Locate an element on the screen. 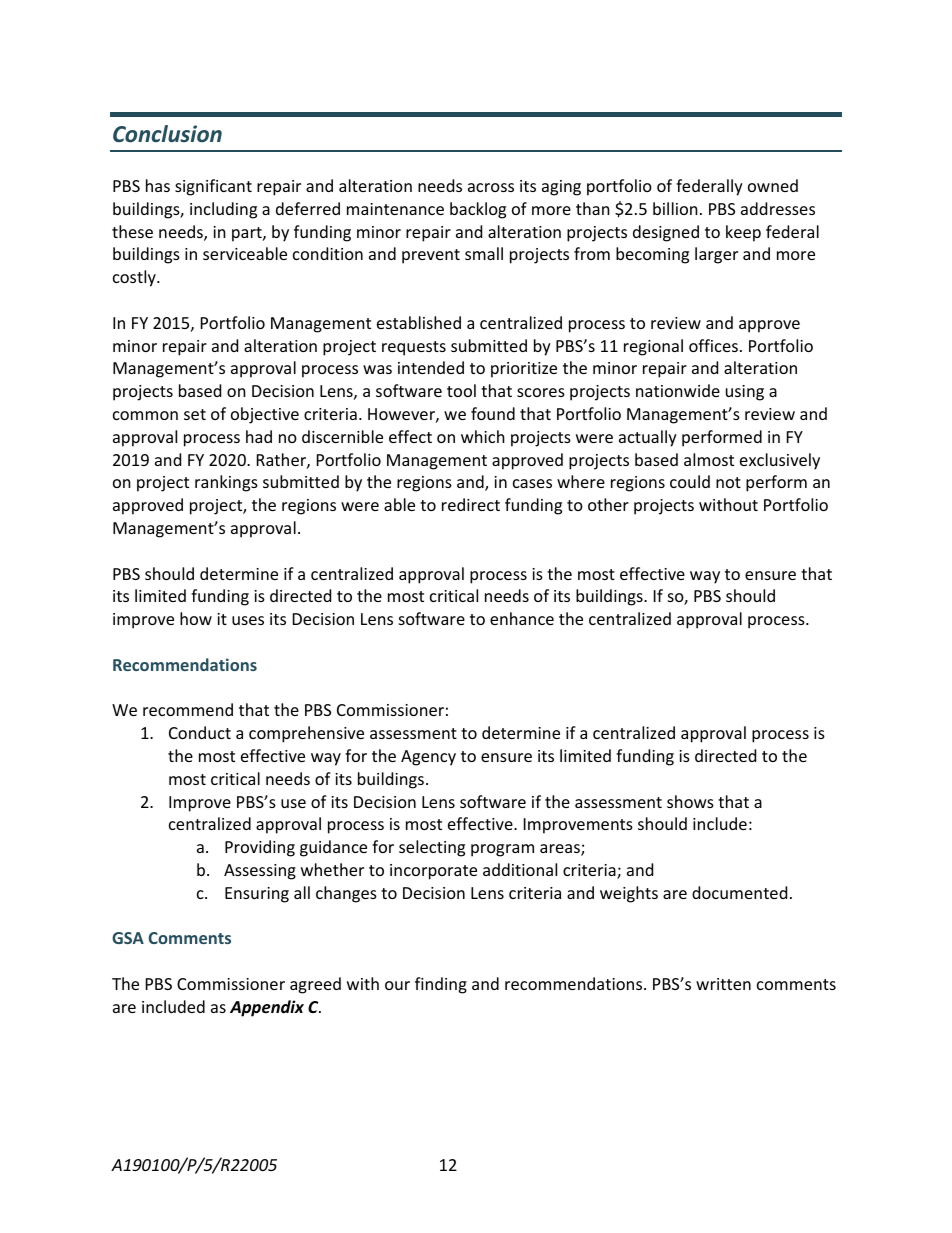  enhance is located at coordinates (522, 618).
